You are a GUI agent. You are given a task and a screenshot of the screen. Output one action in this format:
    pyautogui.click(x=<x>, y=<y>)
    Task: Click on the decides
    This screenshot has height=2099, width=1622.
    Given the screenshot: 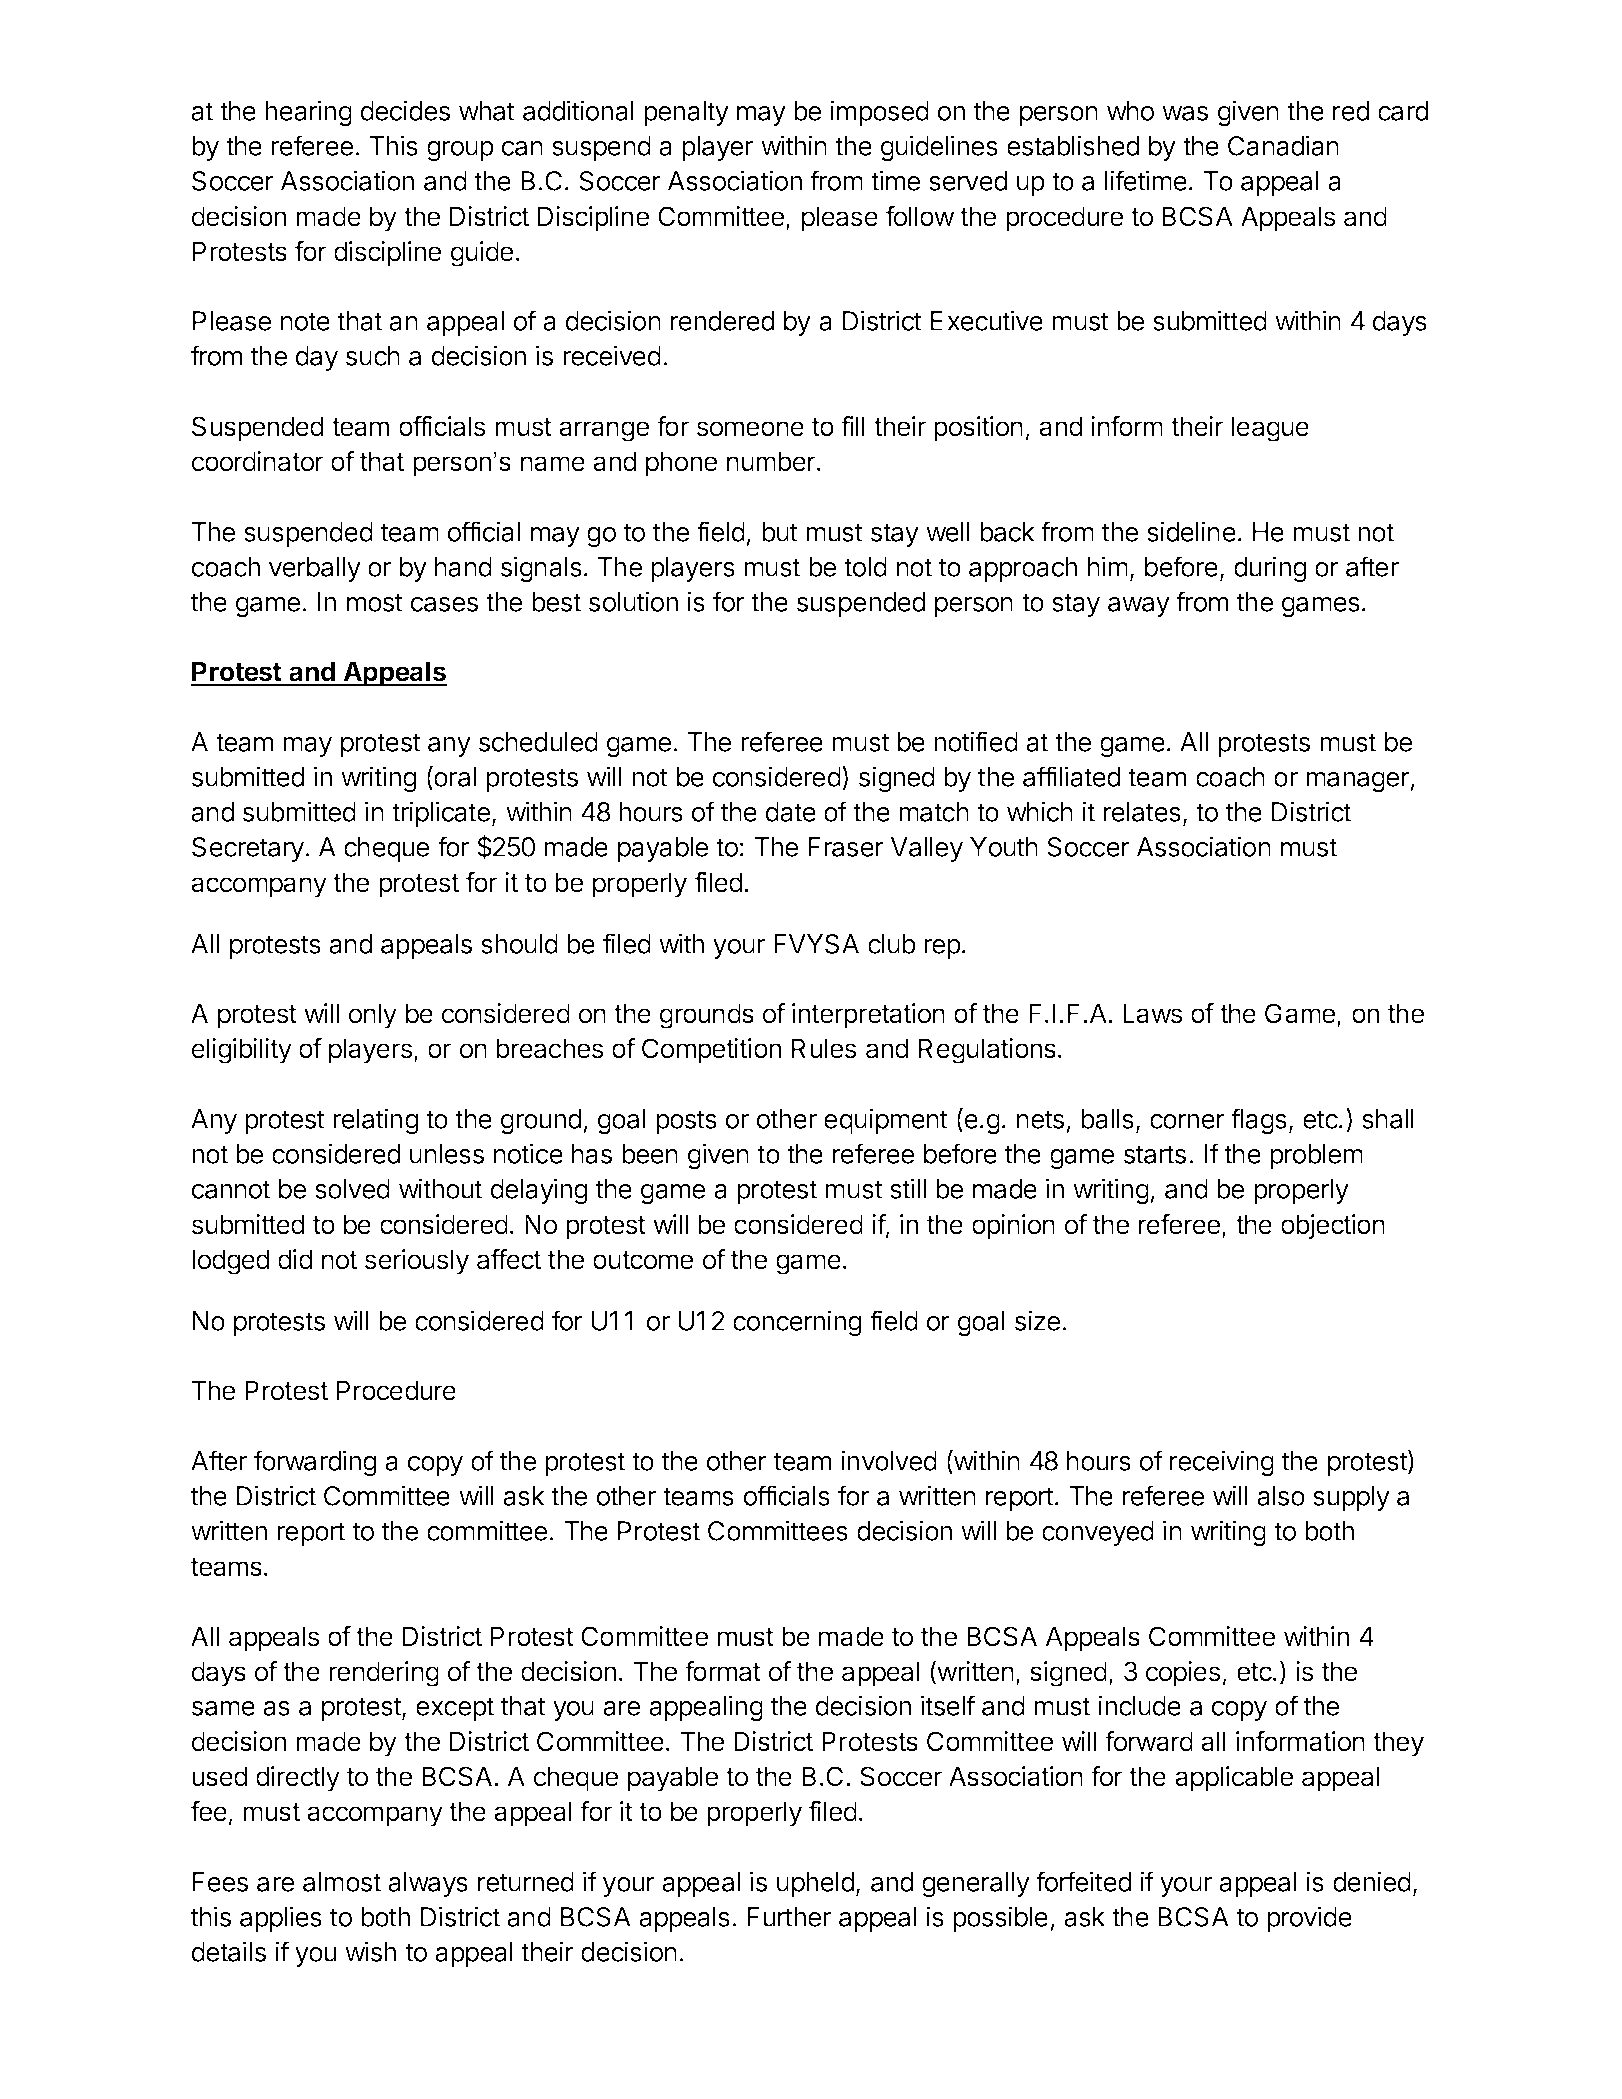 What is the action you would take?
    pyautogui.click(x=405, y=110)
